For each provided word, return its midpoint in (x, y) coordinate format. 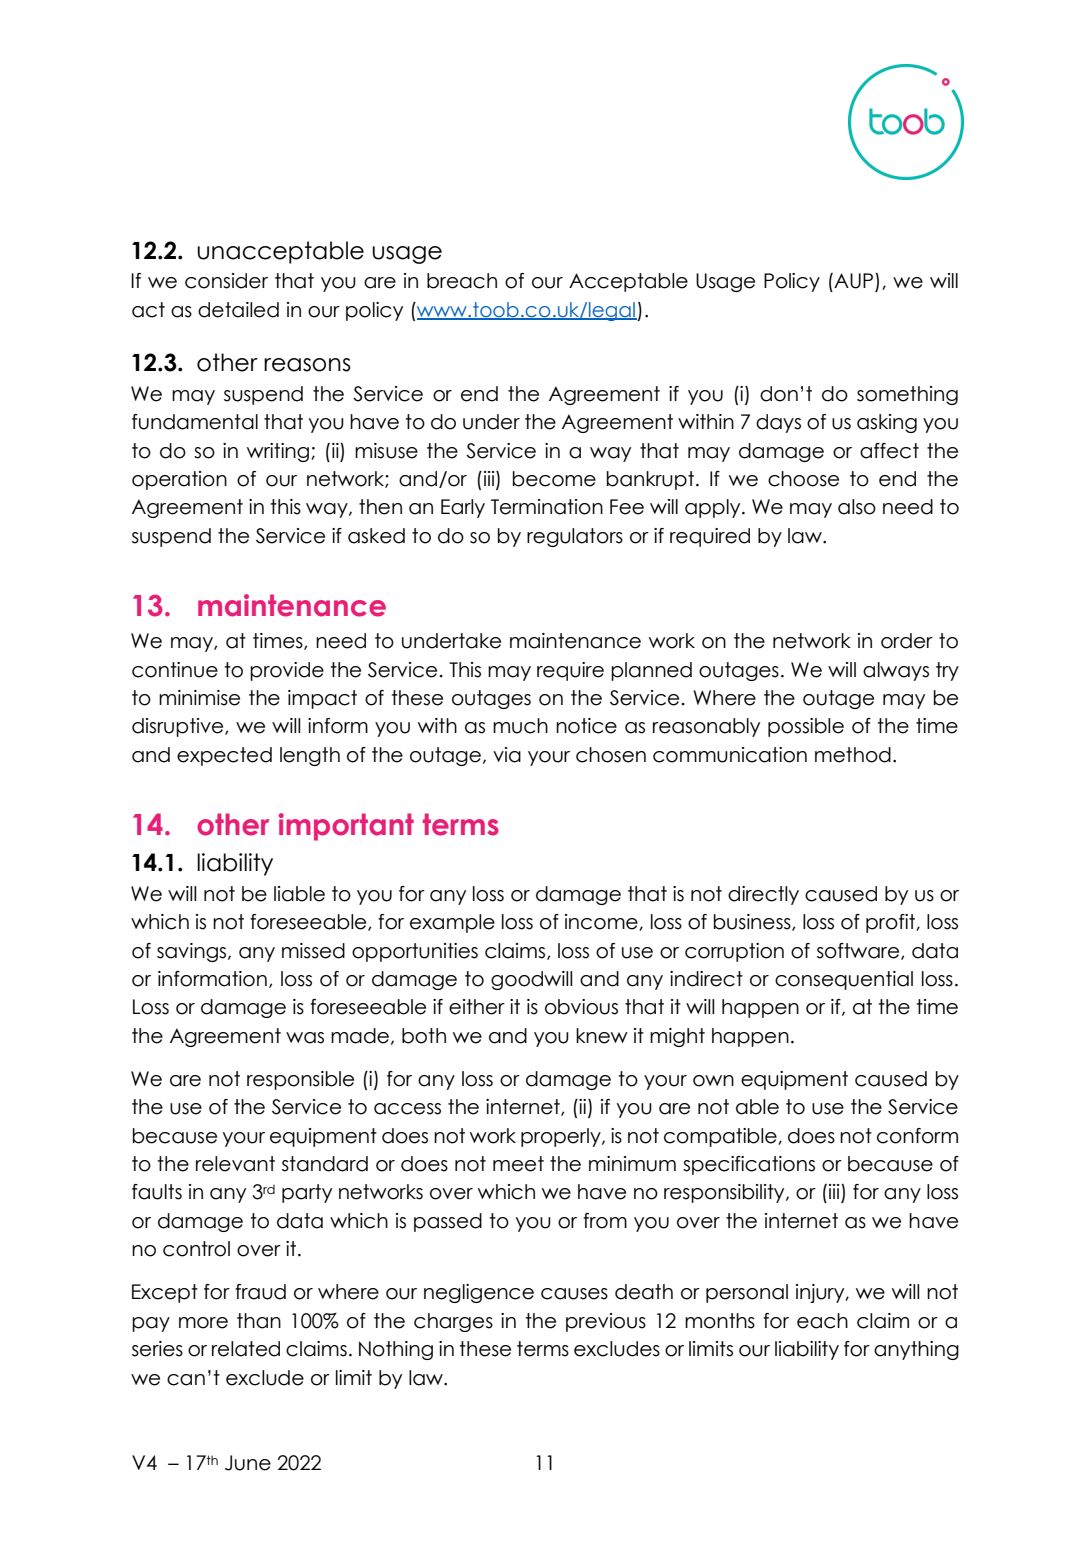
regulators (575, 537)
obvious (581, 1007)
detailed (238, 310)
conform (917, 1136)
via (507, 755)
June (248, 1463)
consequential (844, 980)
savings (193, 952)
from (605, 1221)
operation (179, 480)
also (857, 507)
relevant (235, 1164)
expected (224, 756)
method (853, 755)
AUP (854, 282)
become (554, 479)
